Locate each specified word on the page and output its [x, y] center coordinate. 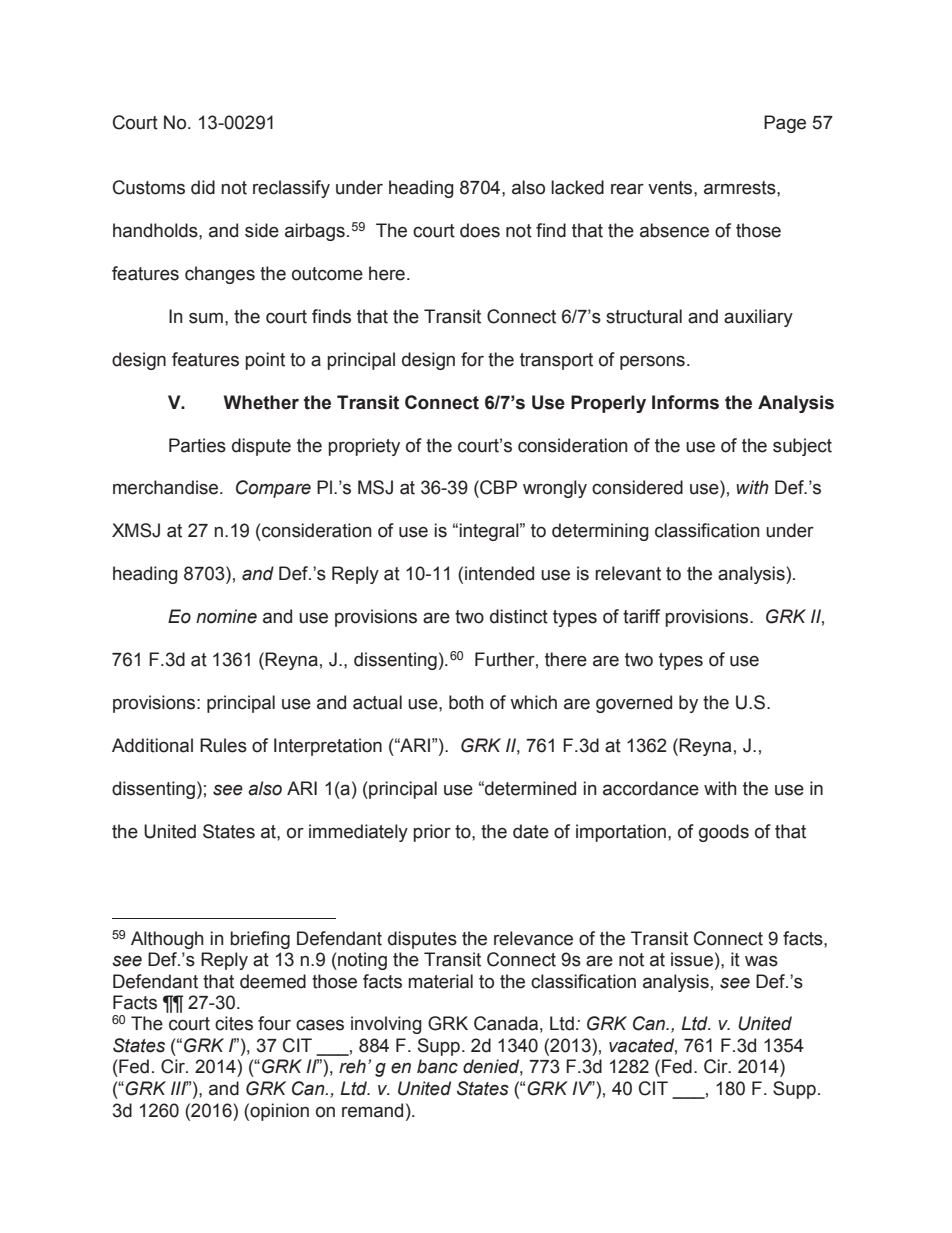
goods [724, 833]
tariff [641, 616]
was [761, 961]
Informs [685, 402]
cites [234, 1023]
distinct [519, 616]
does [480, 230]
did [203, 187]
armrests [741, 188]
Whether [261, 402]
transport [556, 361]
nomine [226, 616]
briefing [260, 940]
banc [437, 1066]
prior [432, 833]
